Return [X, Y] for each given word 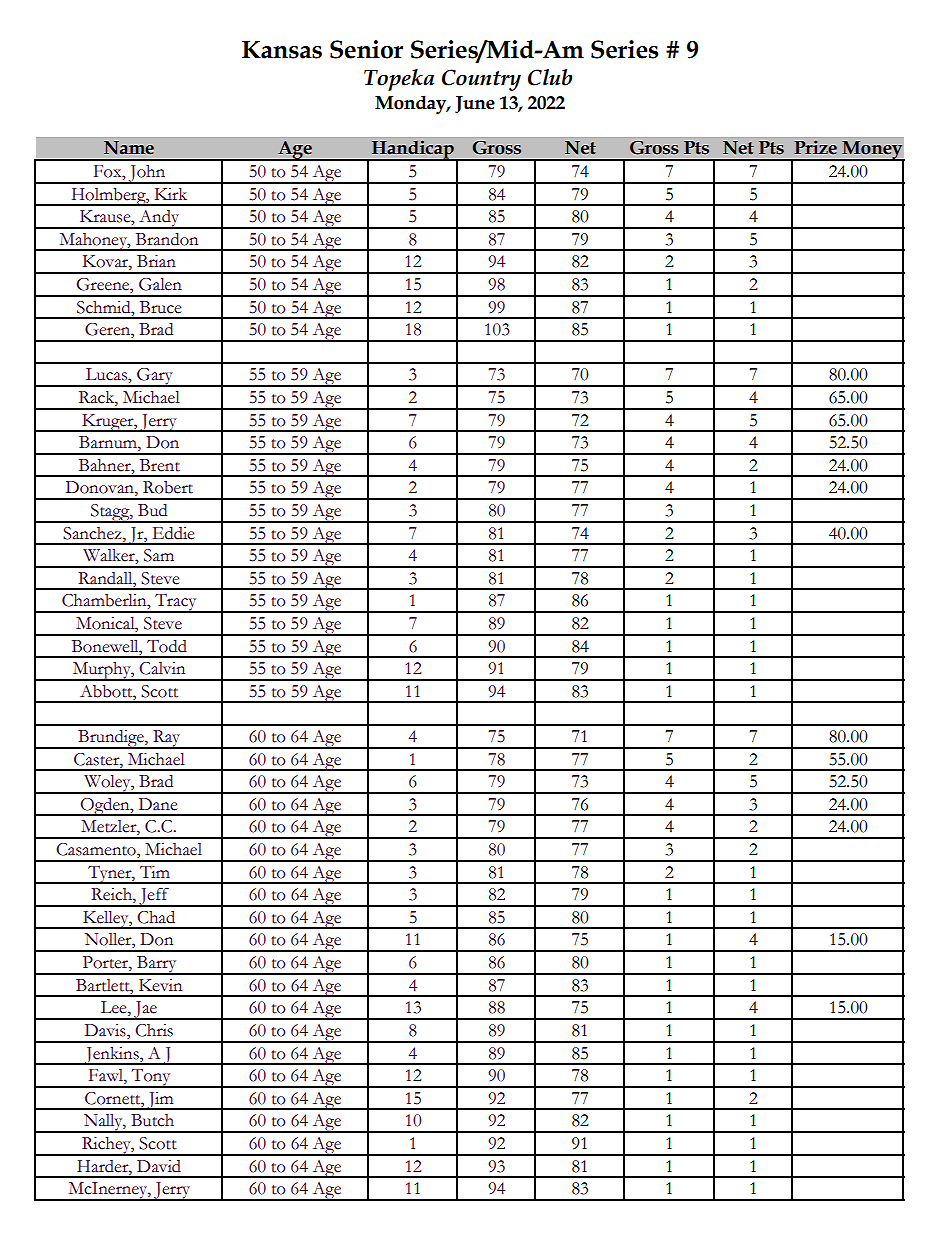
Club [550, 77]
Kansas [282, 50]
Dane [158, 804]
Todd [167, 646]
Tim [155, 872]
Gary [155, 377]
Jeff [154, 897]
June [475, 104]
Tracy [176, 603]
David [159, 1166]
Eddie [173, 533]
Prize [815, 147]
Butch [152, 1120]
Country [481, 80]
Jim [160, 1101]
